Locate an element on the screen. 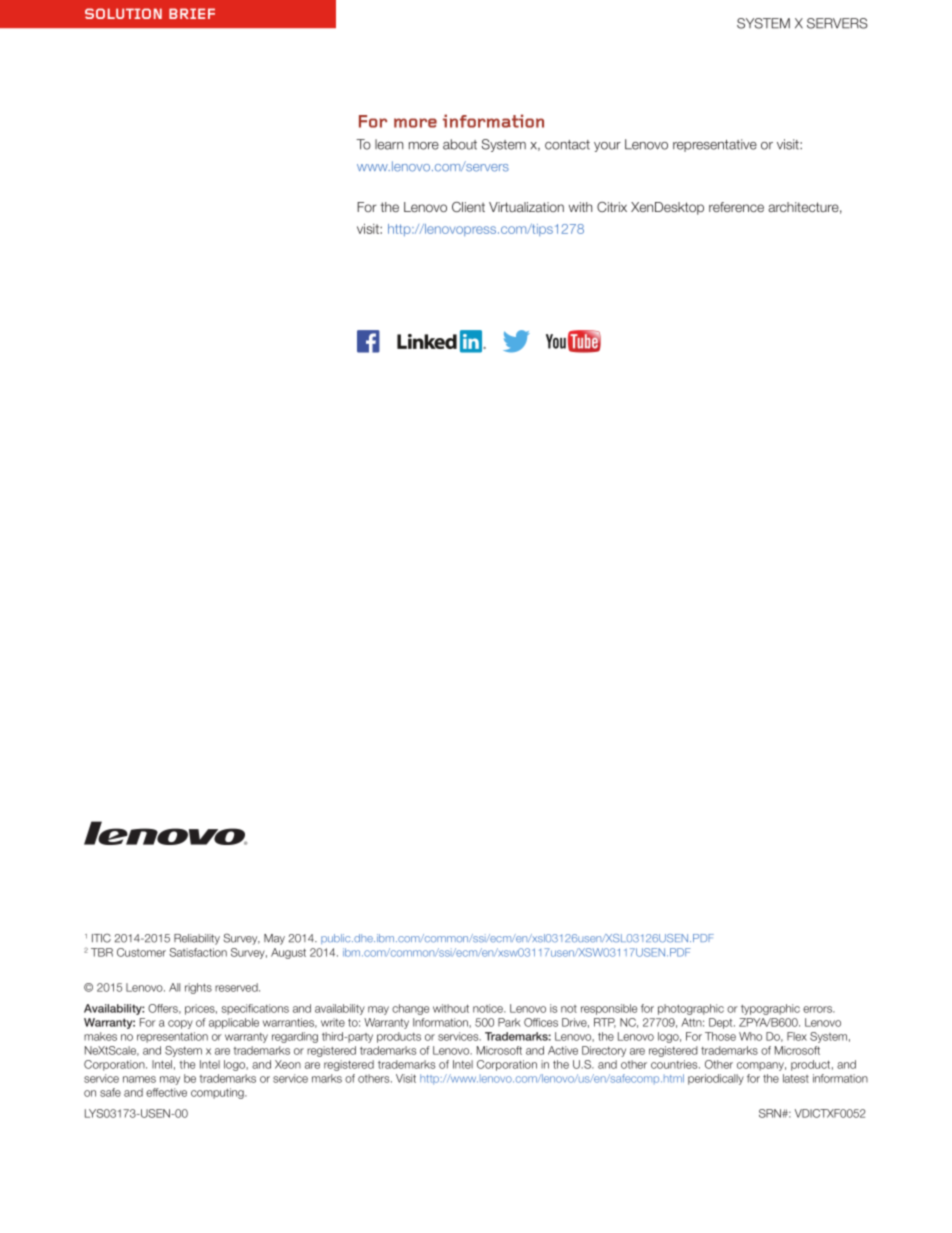 The height and width of the screenshot is (1233, 952). Client is located at coordinates (468, 207).
